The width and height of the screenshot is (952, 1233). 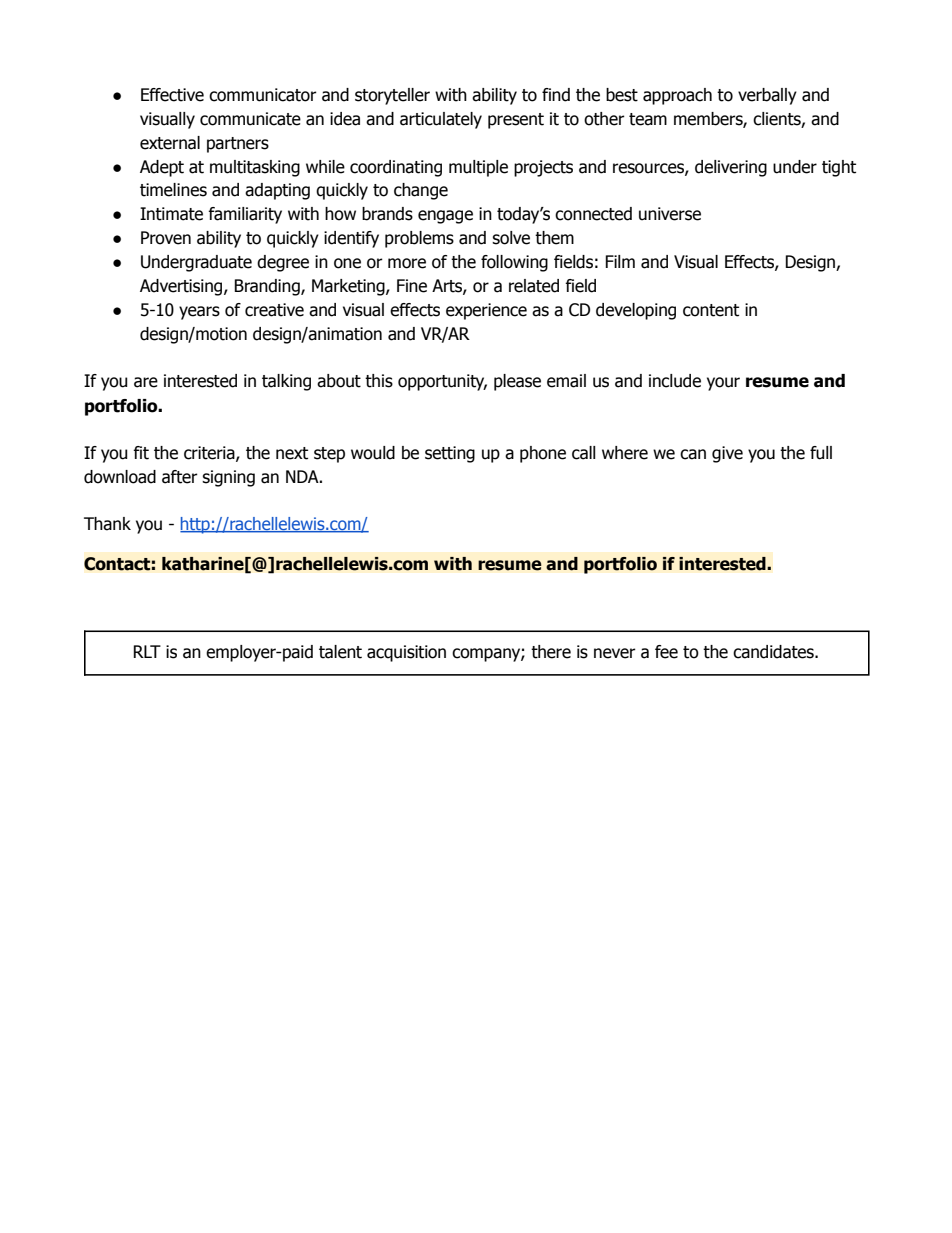 What do you see at coordinates (441, 120) in the screenshot?
I see `articulately` at bounding box center [441, 120].
